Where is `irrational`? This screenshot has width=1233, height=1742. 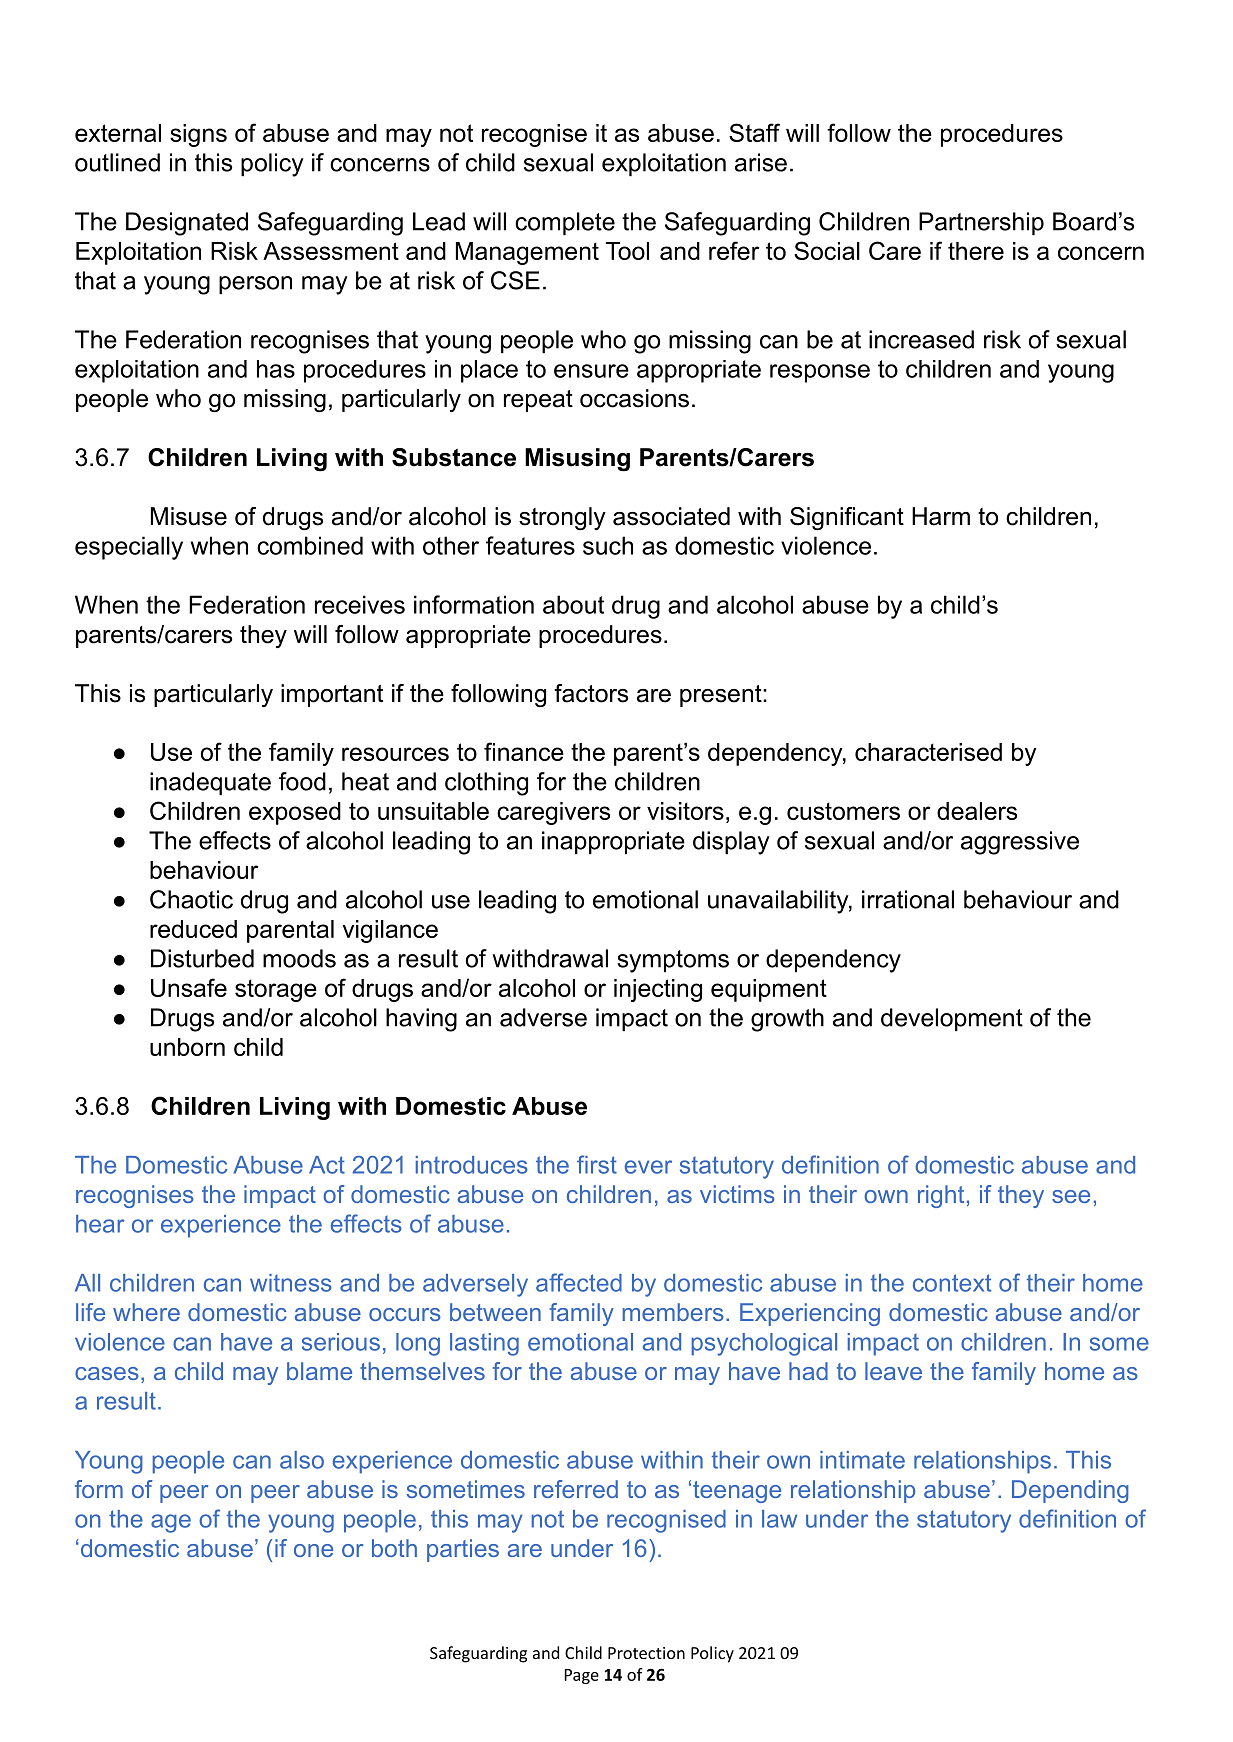 irrational is located at coordinates (908, 899).
